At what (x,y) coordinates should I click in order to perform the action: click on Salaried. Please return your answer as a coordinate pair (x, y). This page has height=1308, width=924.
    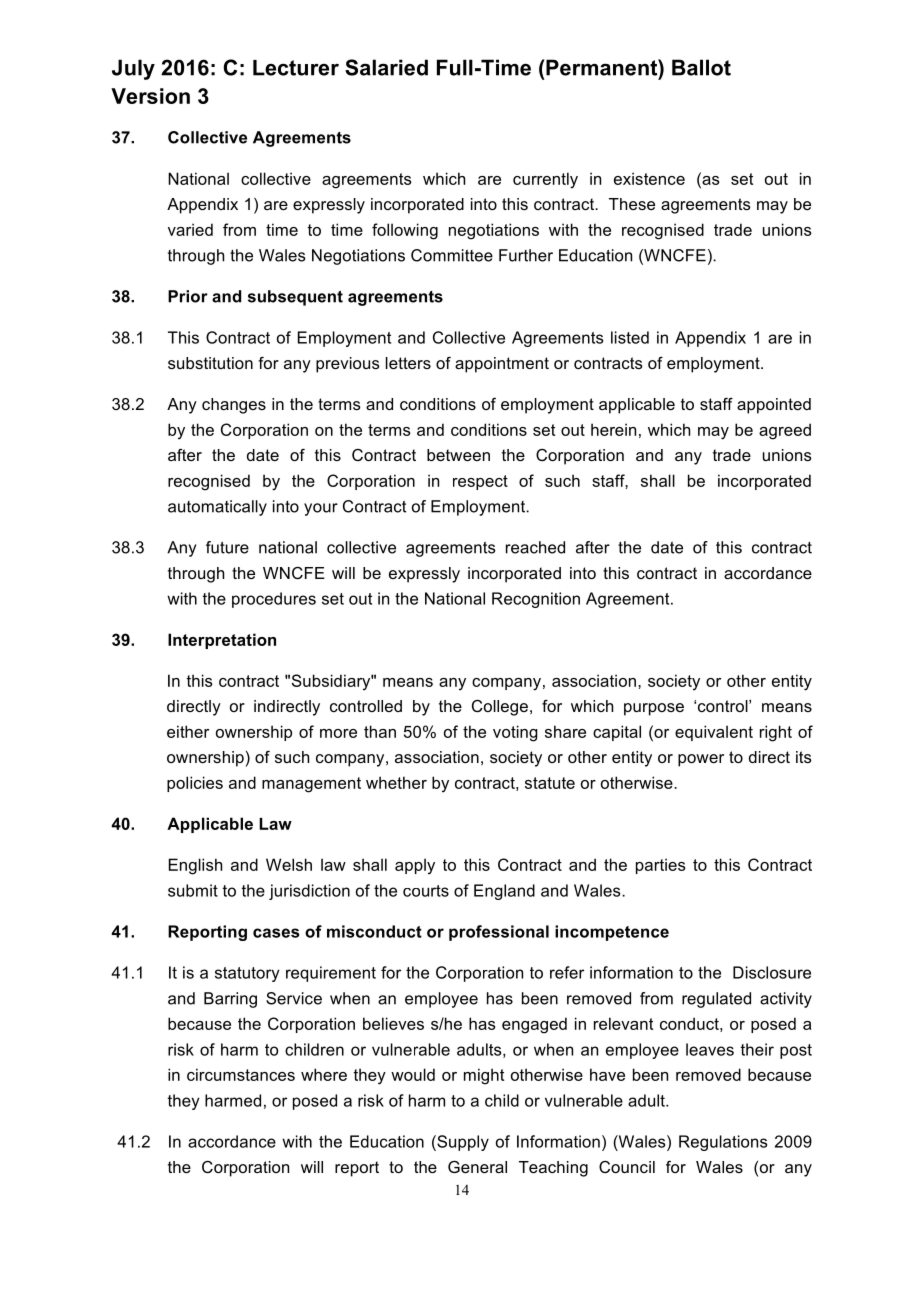
    Looking at the image, I should click on (386, 67).
